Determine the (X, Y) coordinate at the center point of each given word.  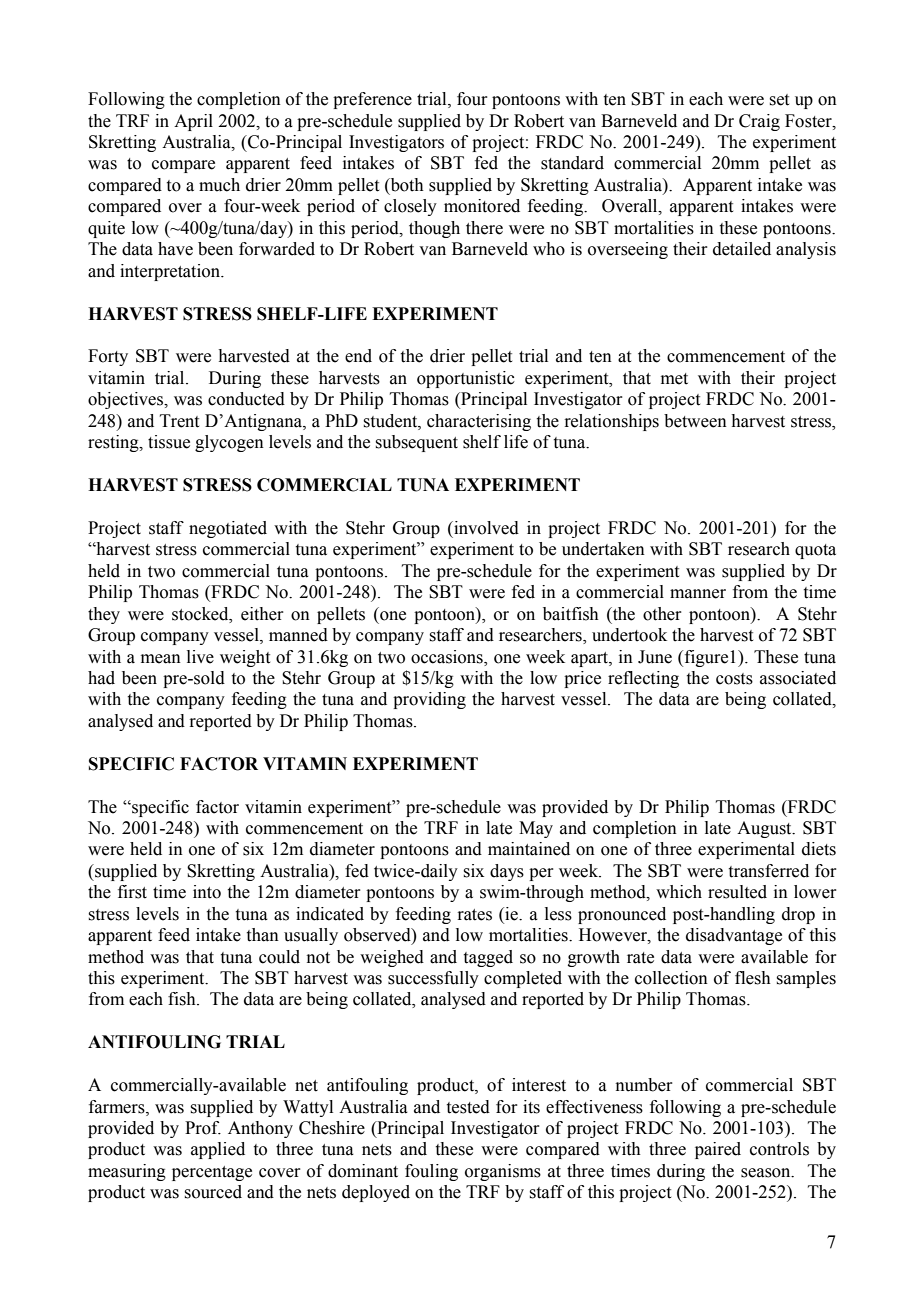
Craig (759, 122)
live (200, 657)
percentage (212, 1173)
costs (734, 679)
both (406, 186)
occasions (448, 657)
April (193, 122)
